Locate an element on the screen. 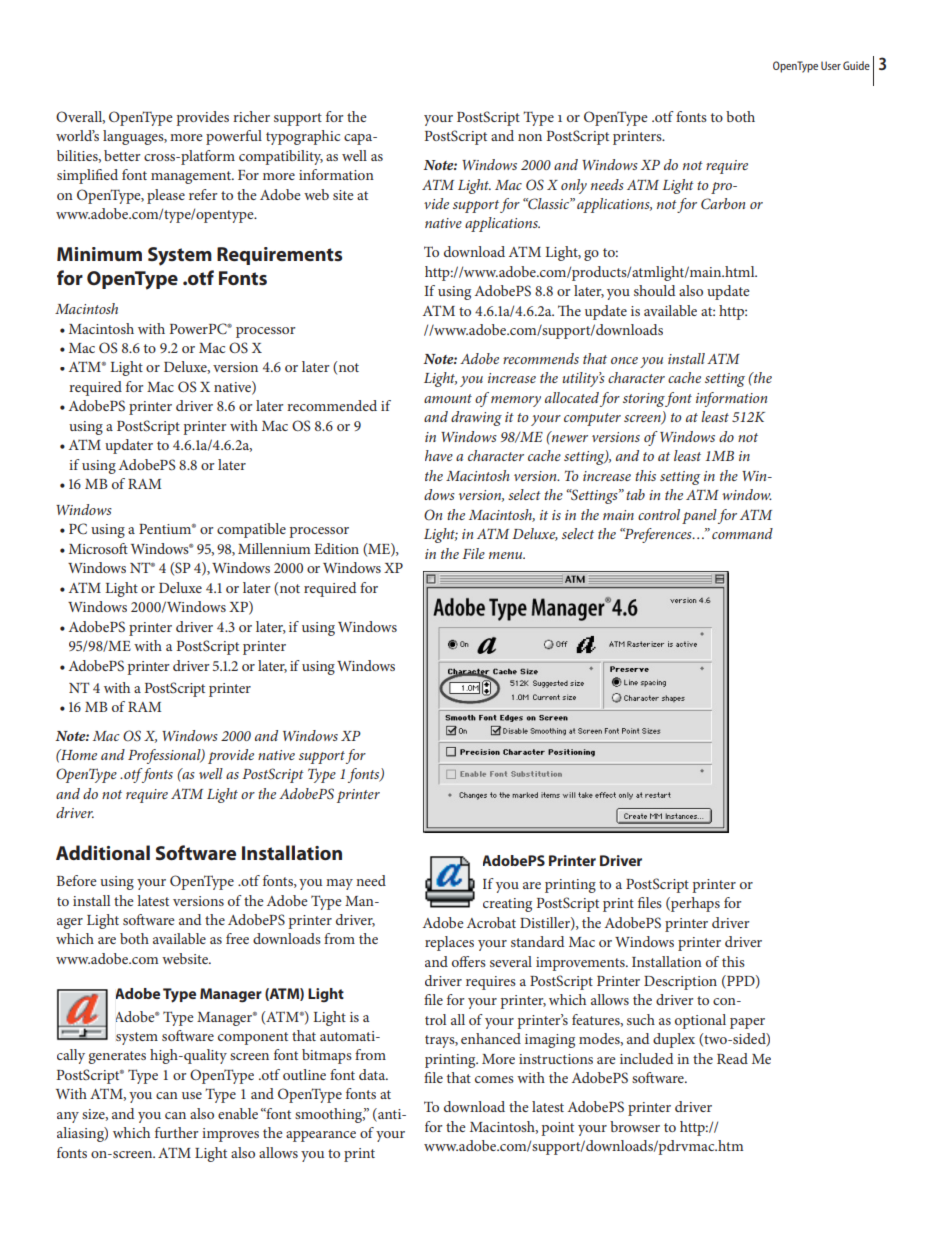 The height and width of the screenshot is (1233, 952). should is located at coordinates (654, 290).
